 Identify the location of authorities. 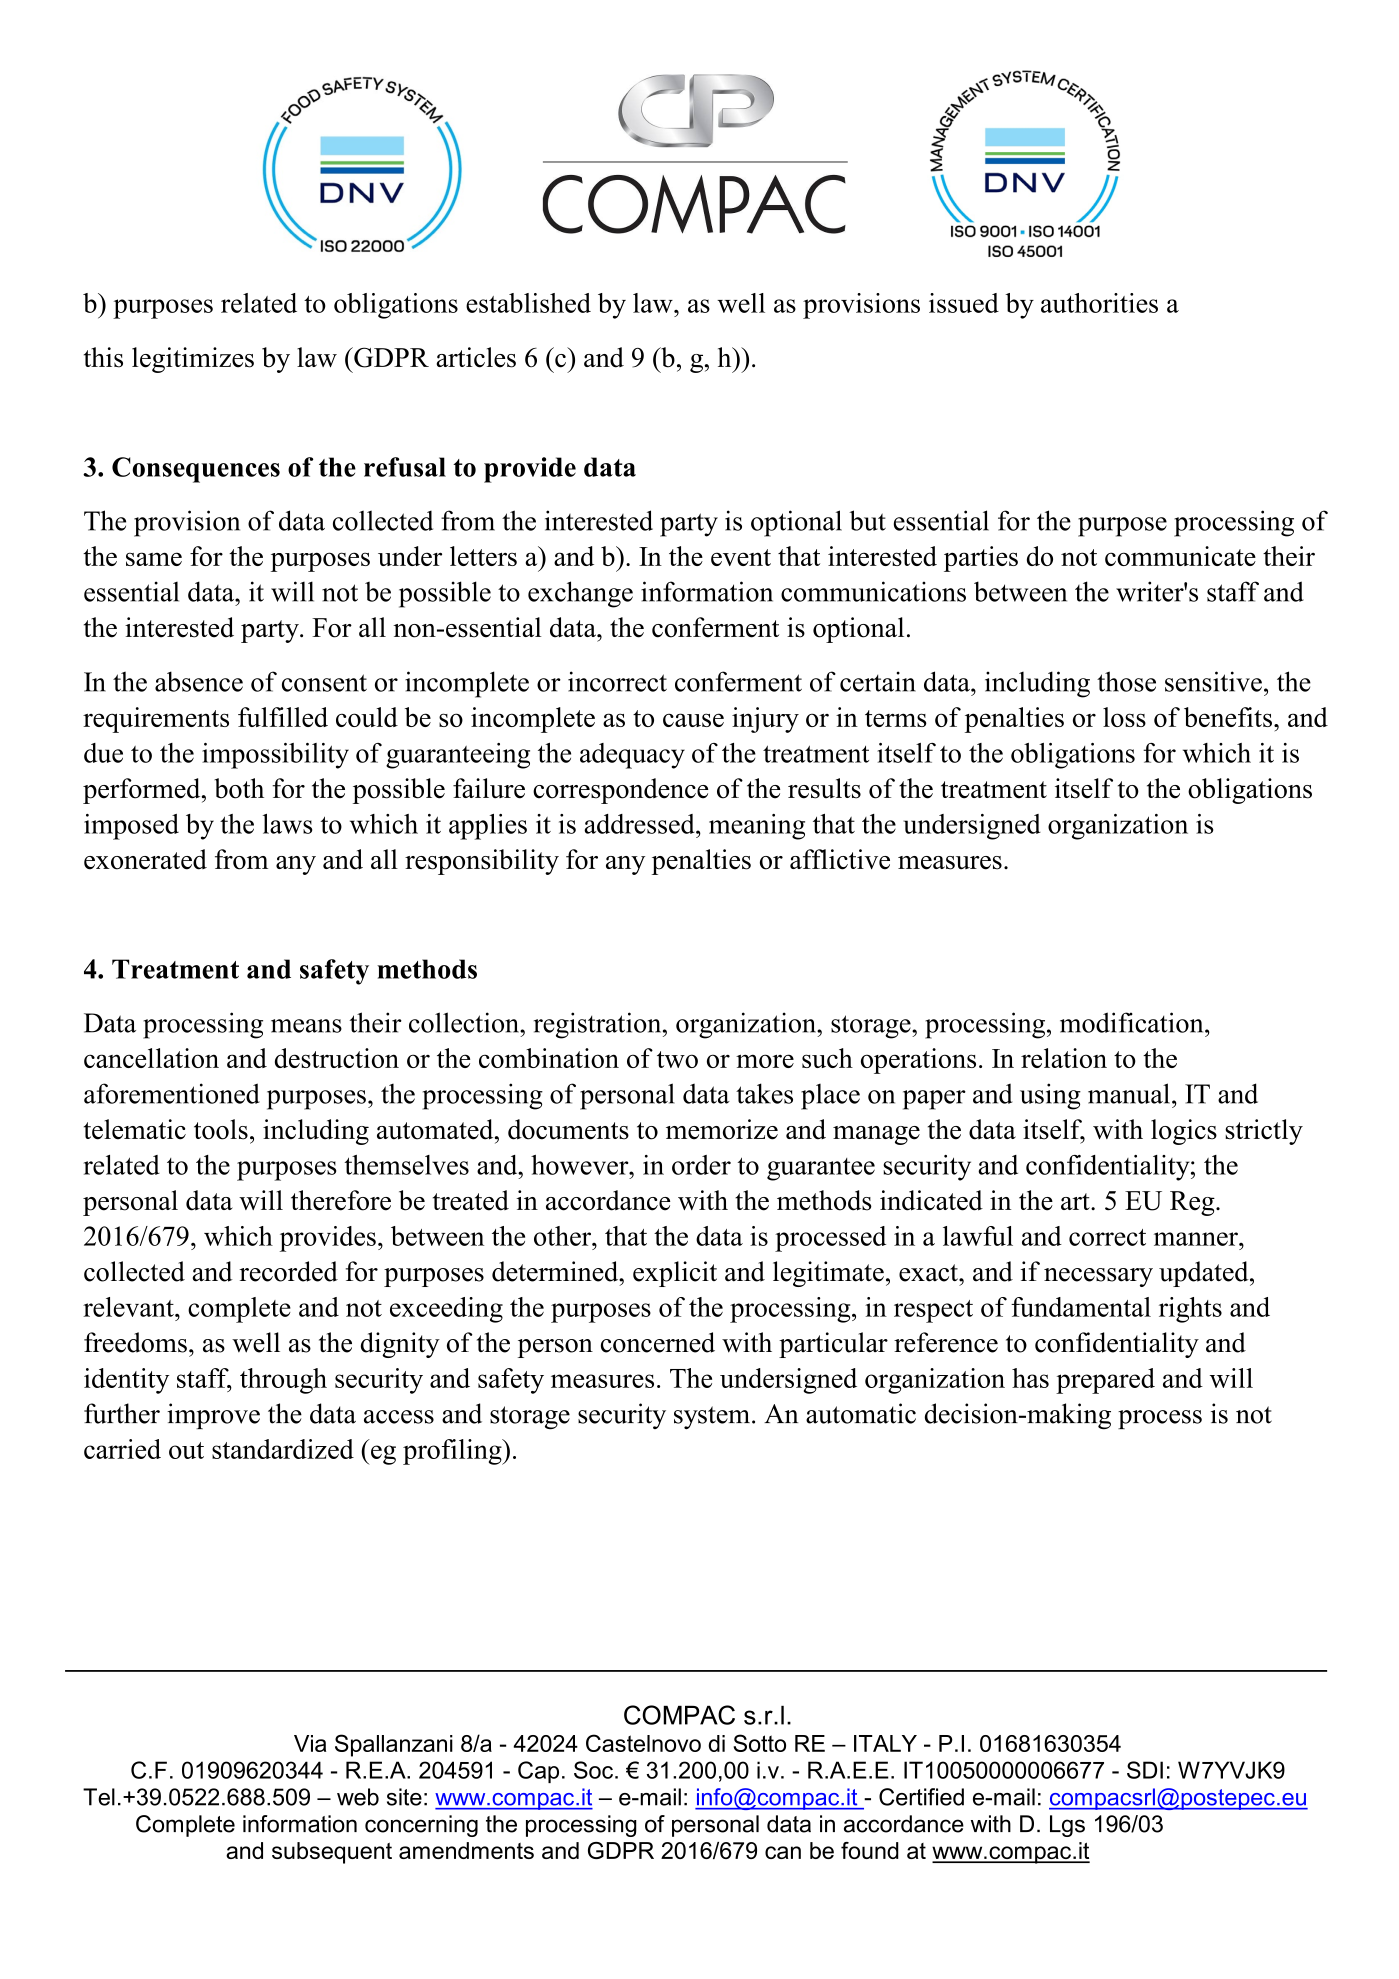
(1099, 303).
